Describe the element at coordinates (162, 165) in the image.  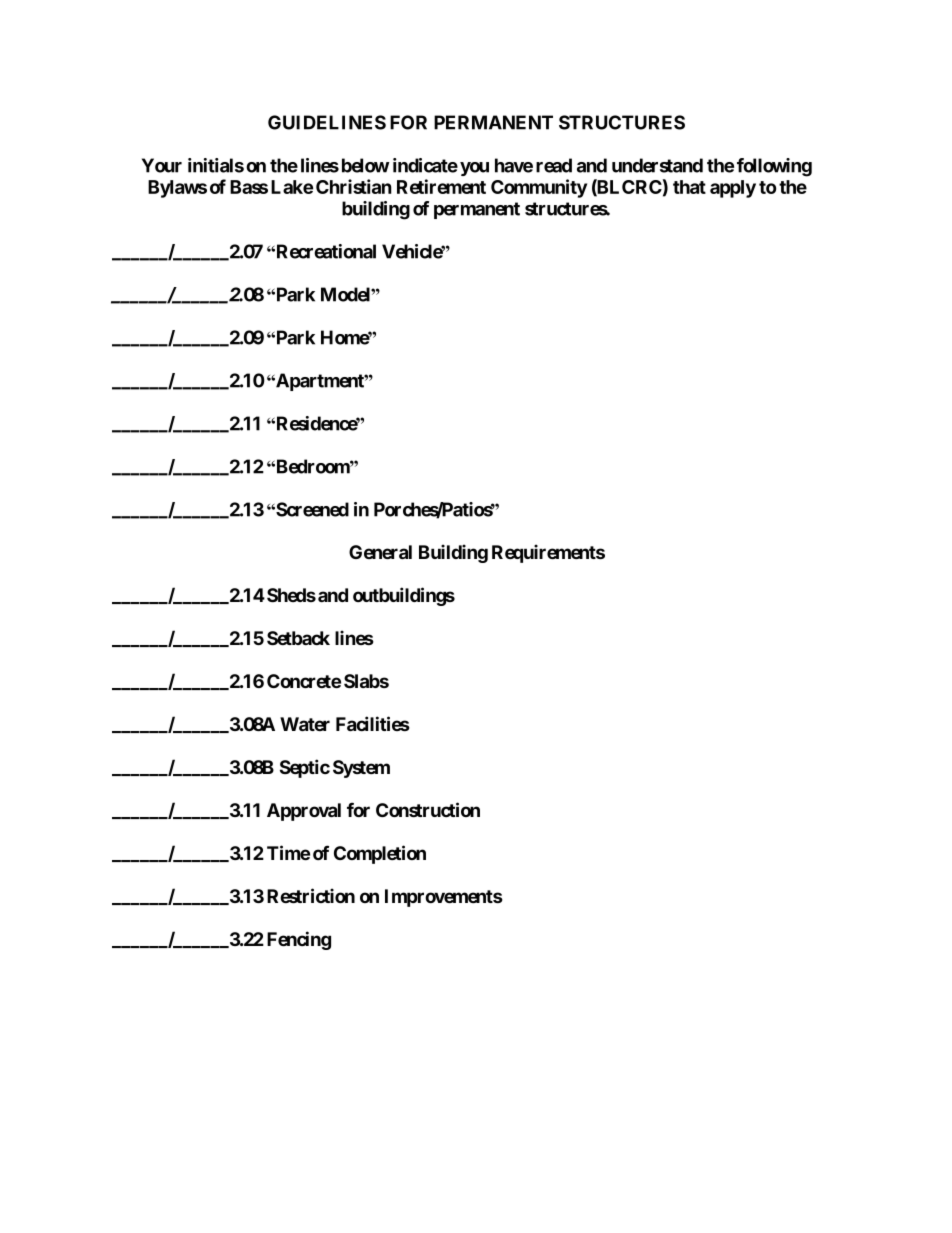
I see `Your` at that location.
